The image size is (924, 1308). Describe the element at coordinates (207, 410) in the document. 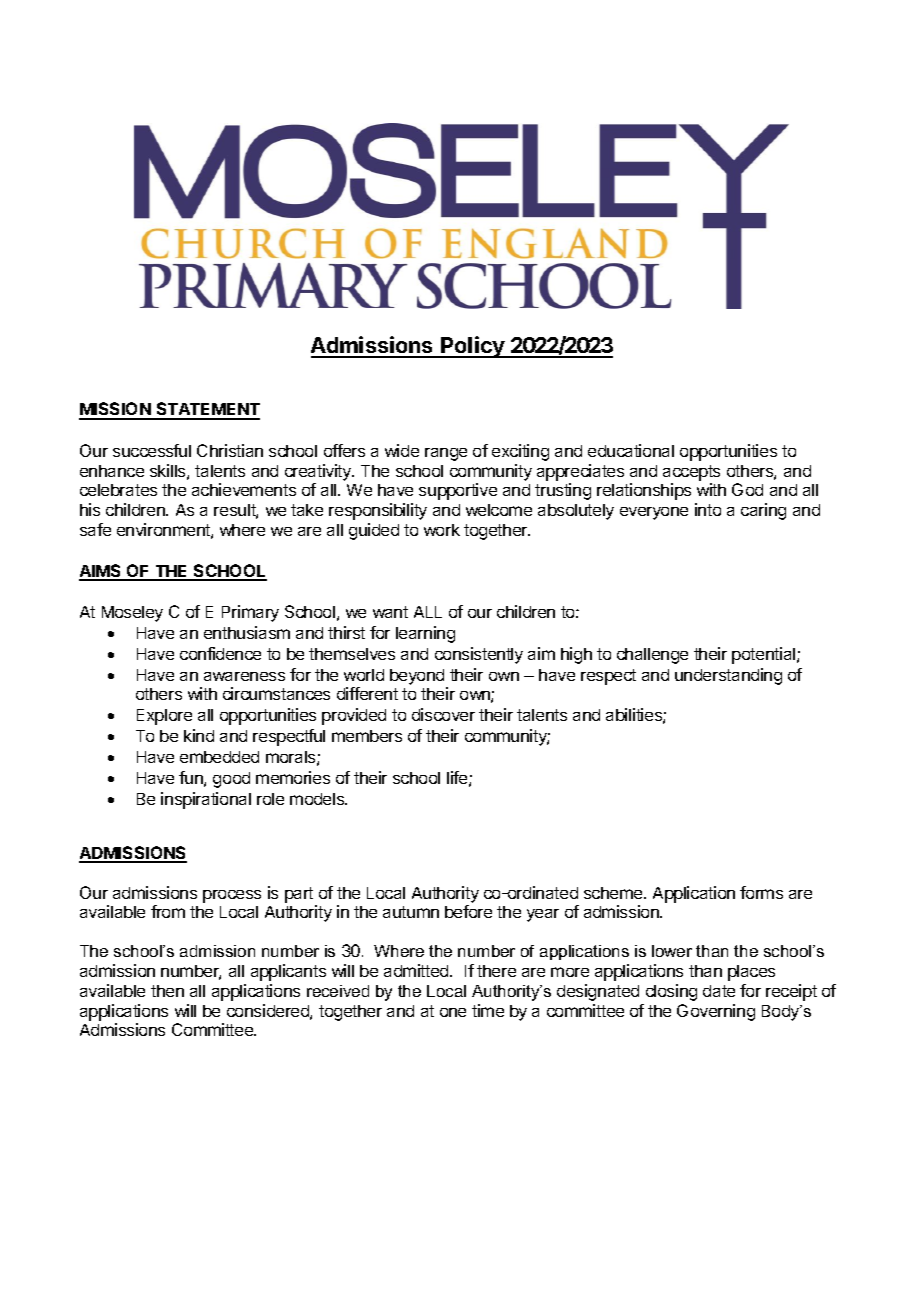

I see `STATEMENT` at that location.
